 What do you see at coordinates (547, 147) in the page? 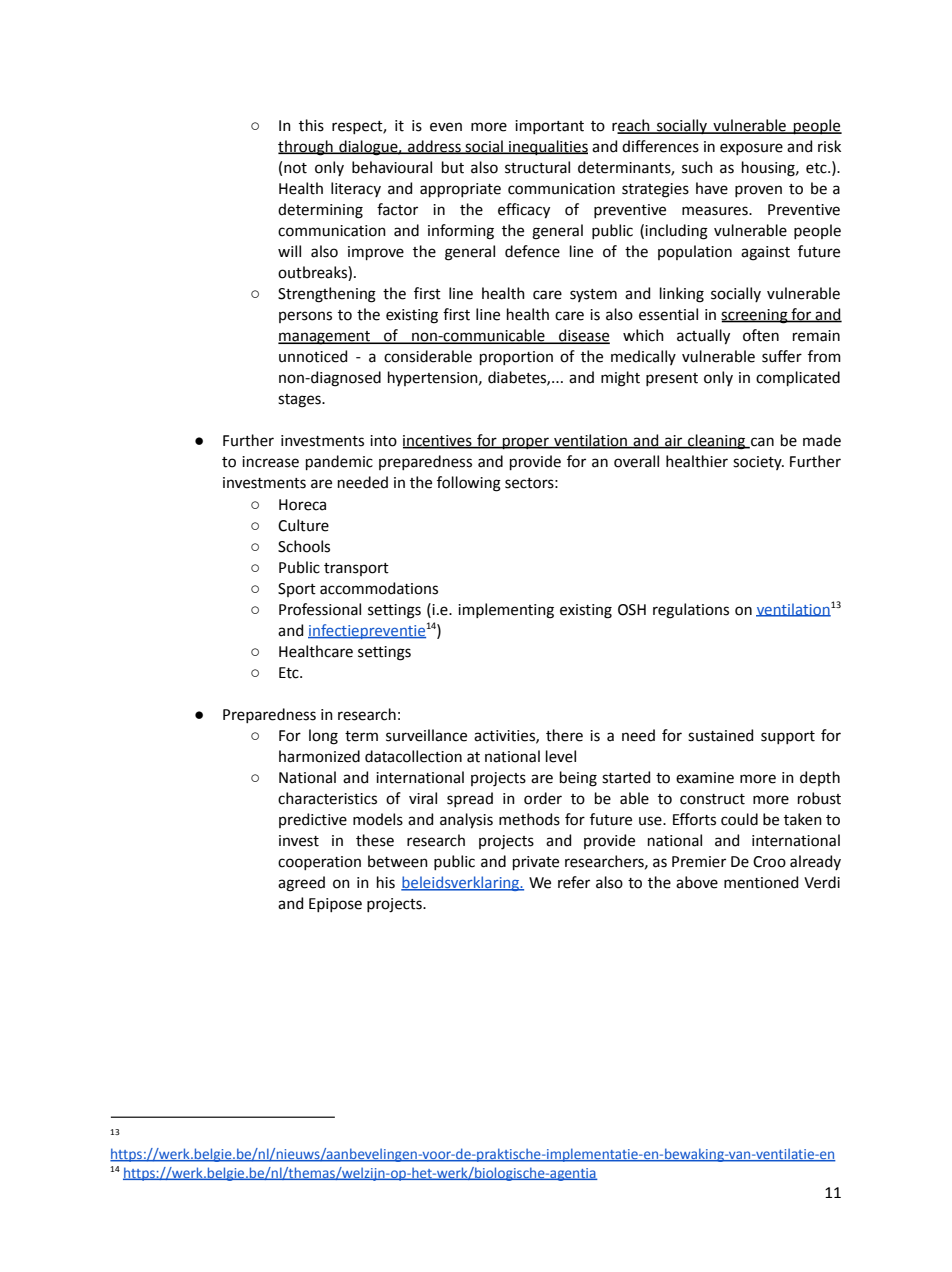
I see `inequalities` at bounding box center [547, 147].
